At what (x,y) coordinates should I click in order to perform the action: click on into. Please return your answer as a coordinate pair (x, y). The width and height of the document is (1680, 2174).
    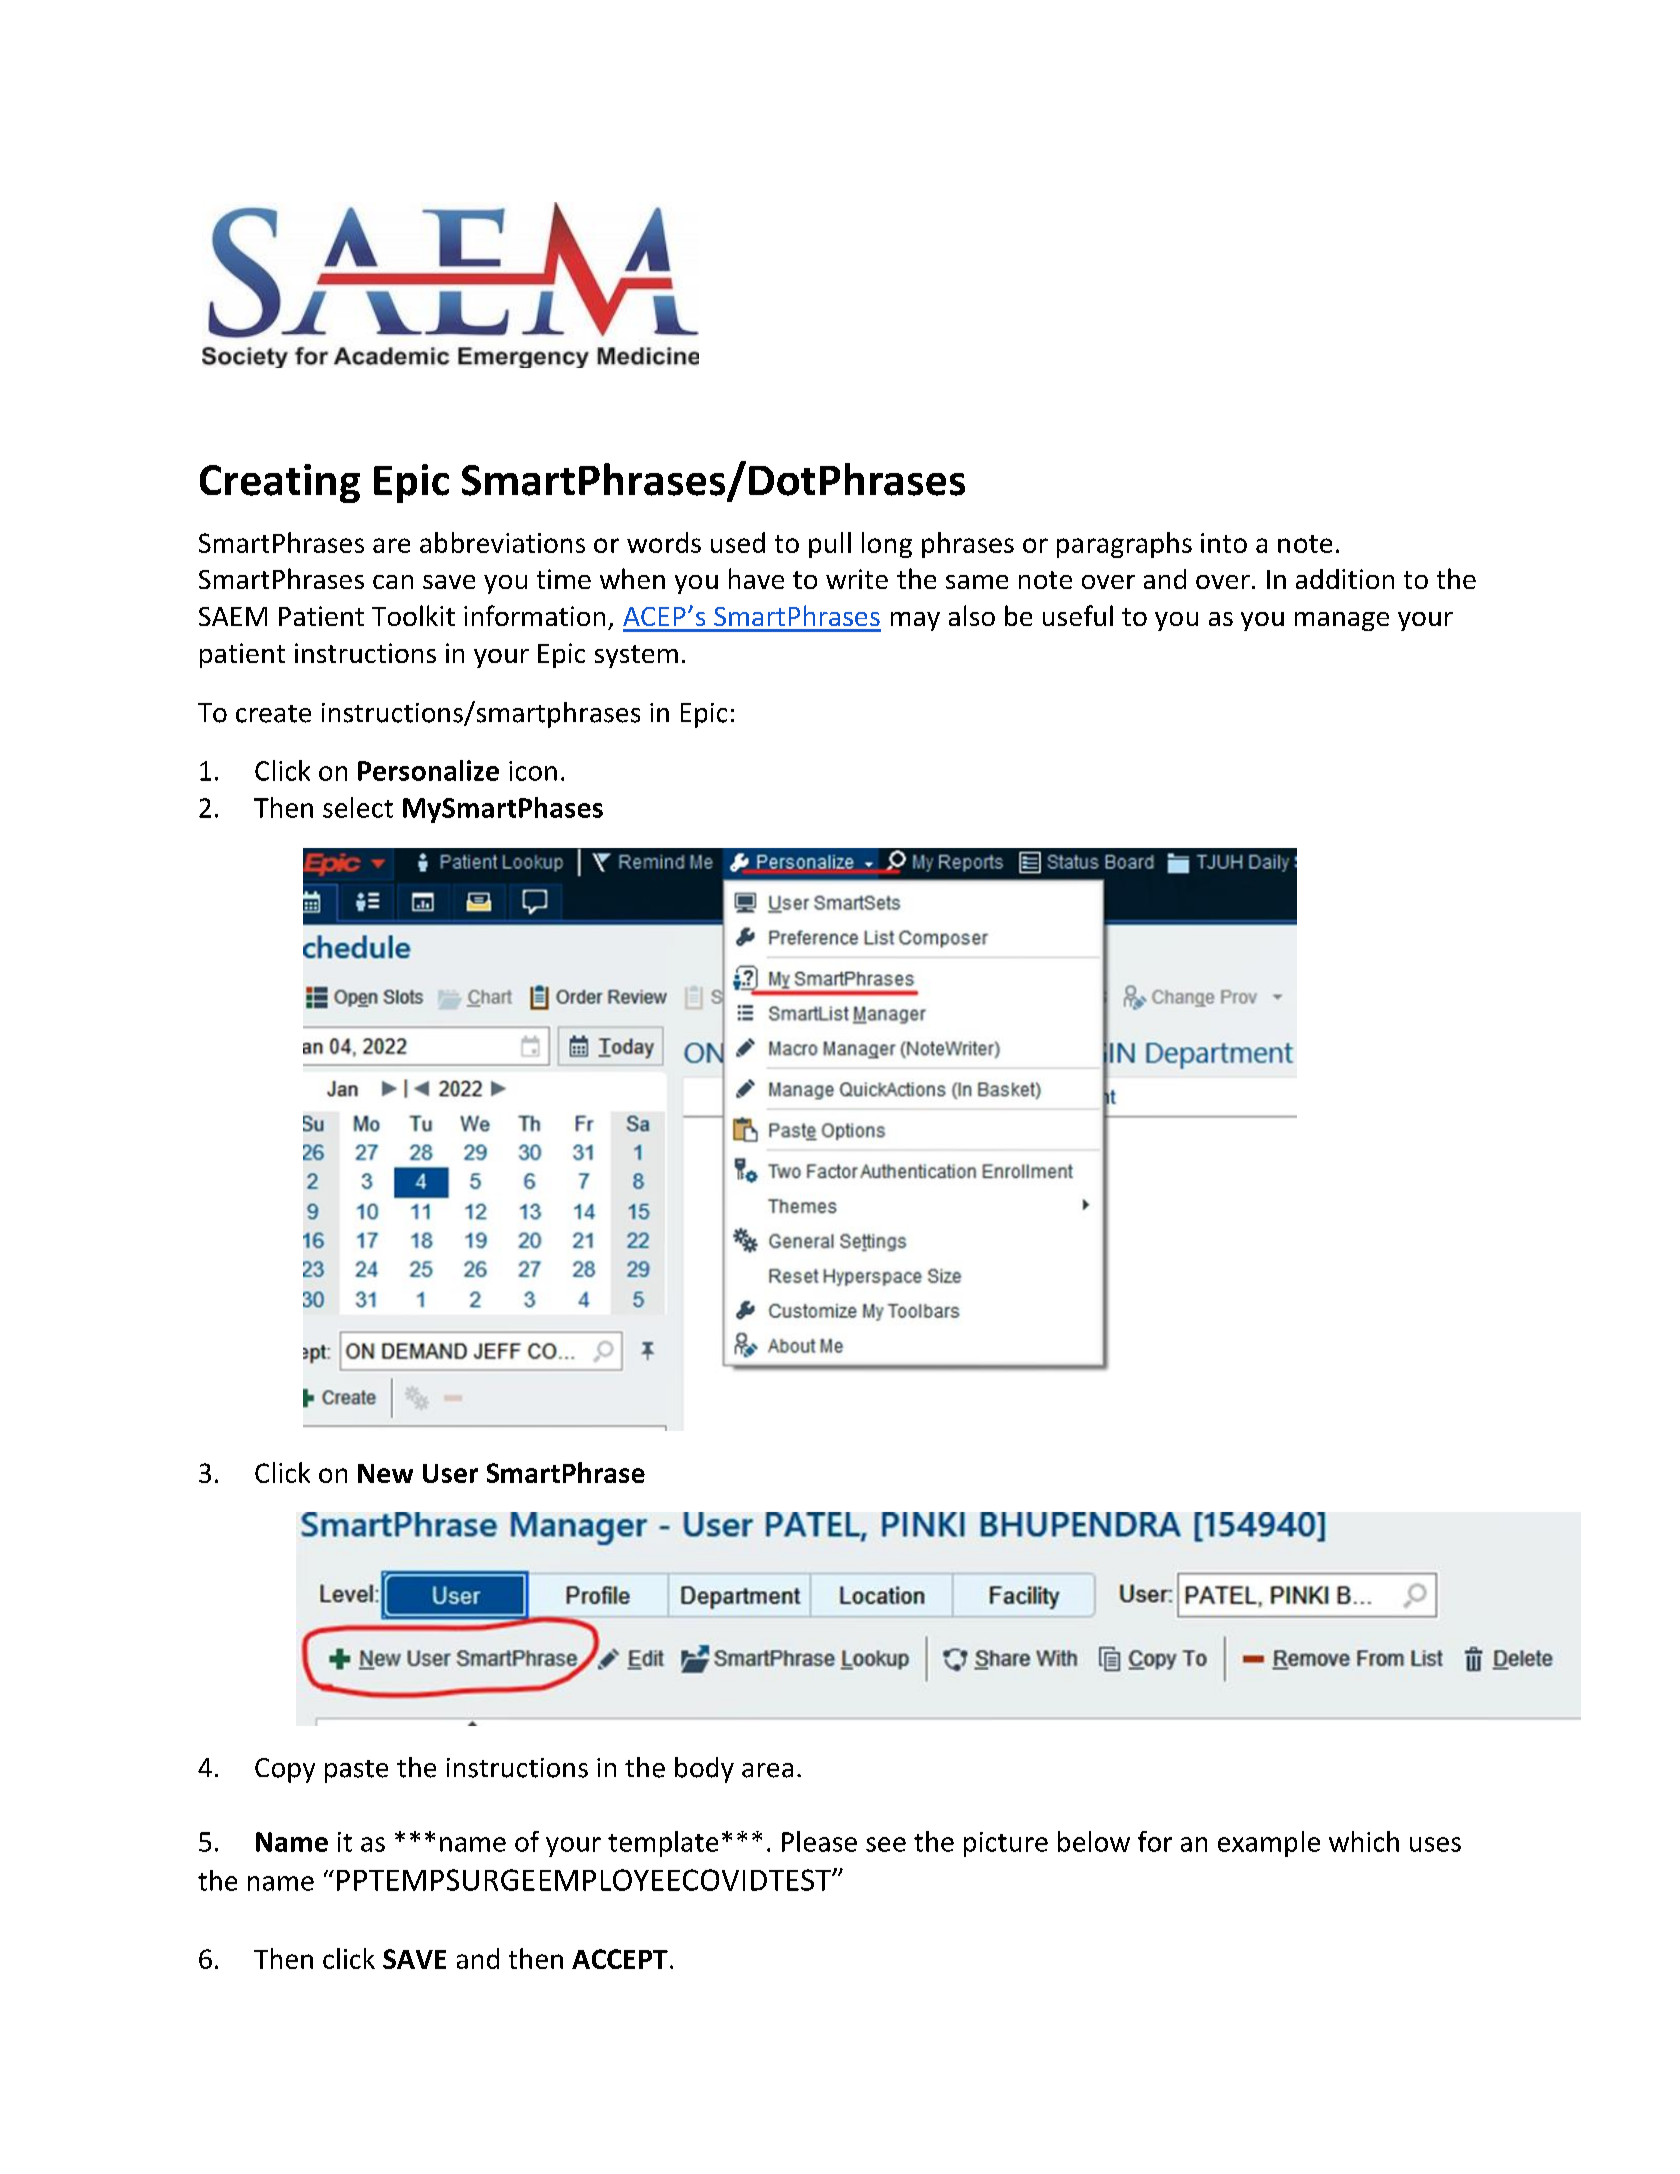
    Looking at the image, I should click on (1224, 543).
